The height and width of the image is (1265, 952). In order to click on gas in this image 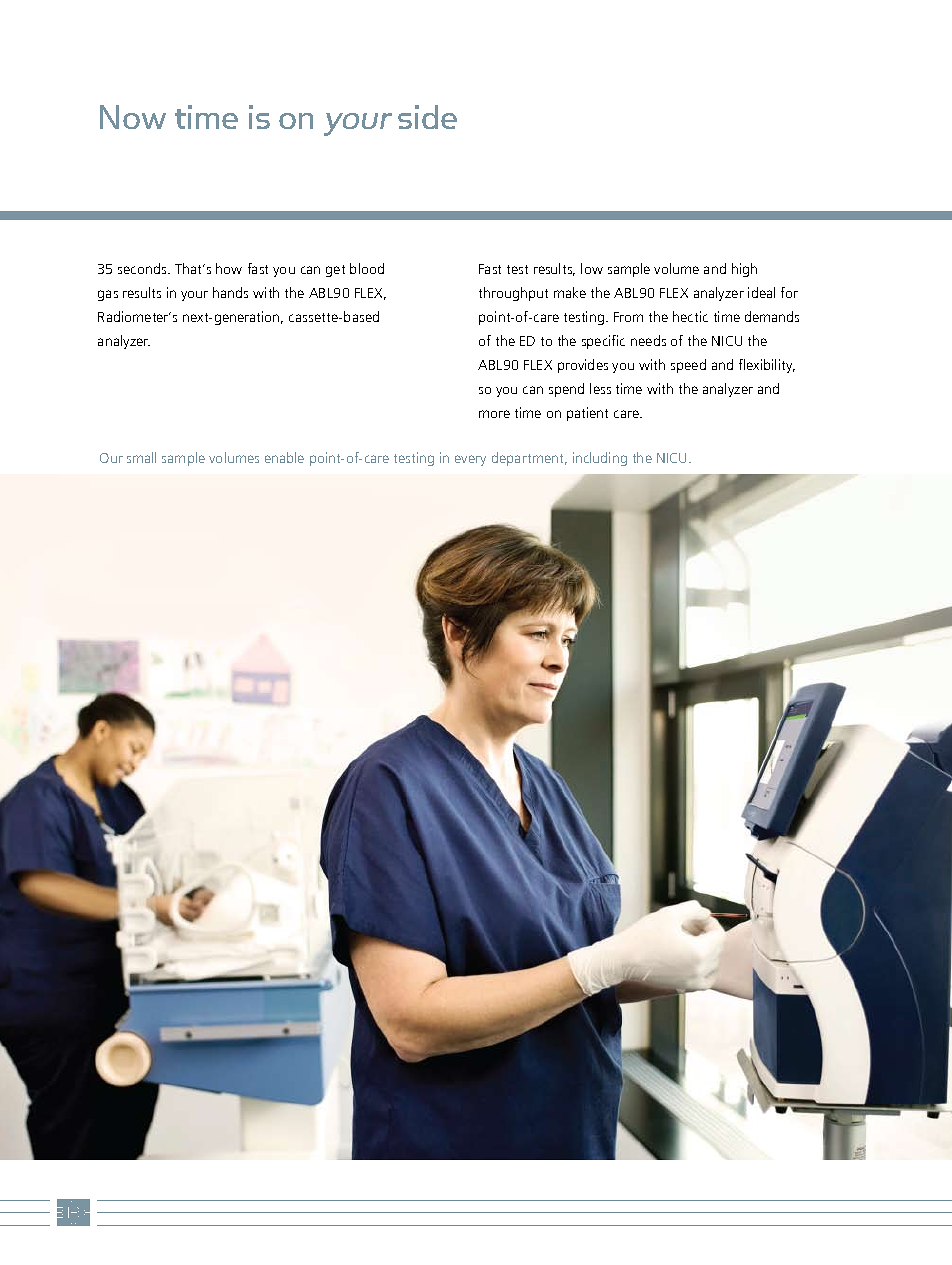, I will do `click(108, 295)`.
